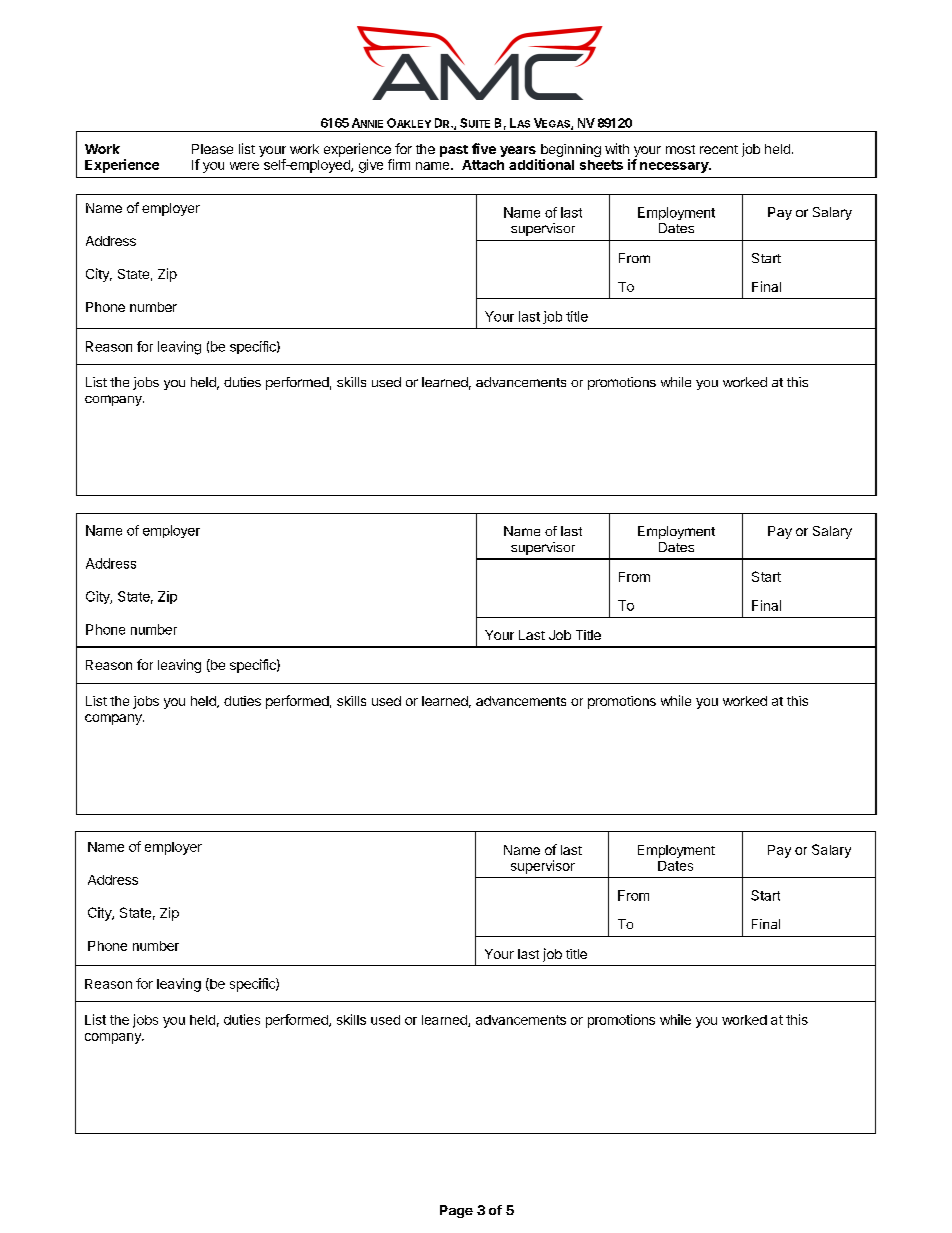  Describe the element at coordinates (601, 165) in the screenshot. I see `sheets` at that location.
